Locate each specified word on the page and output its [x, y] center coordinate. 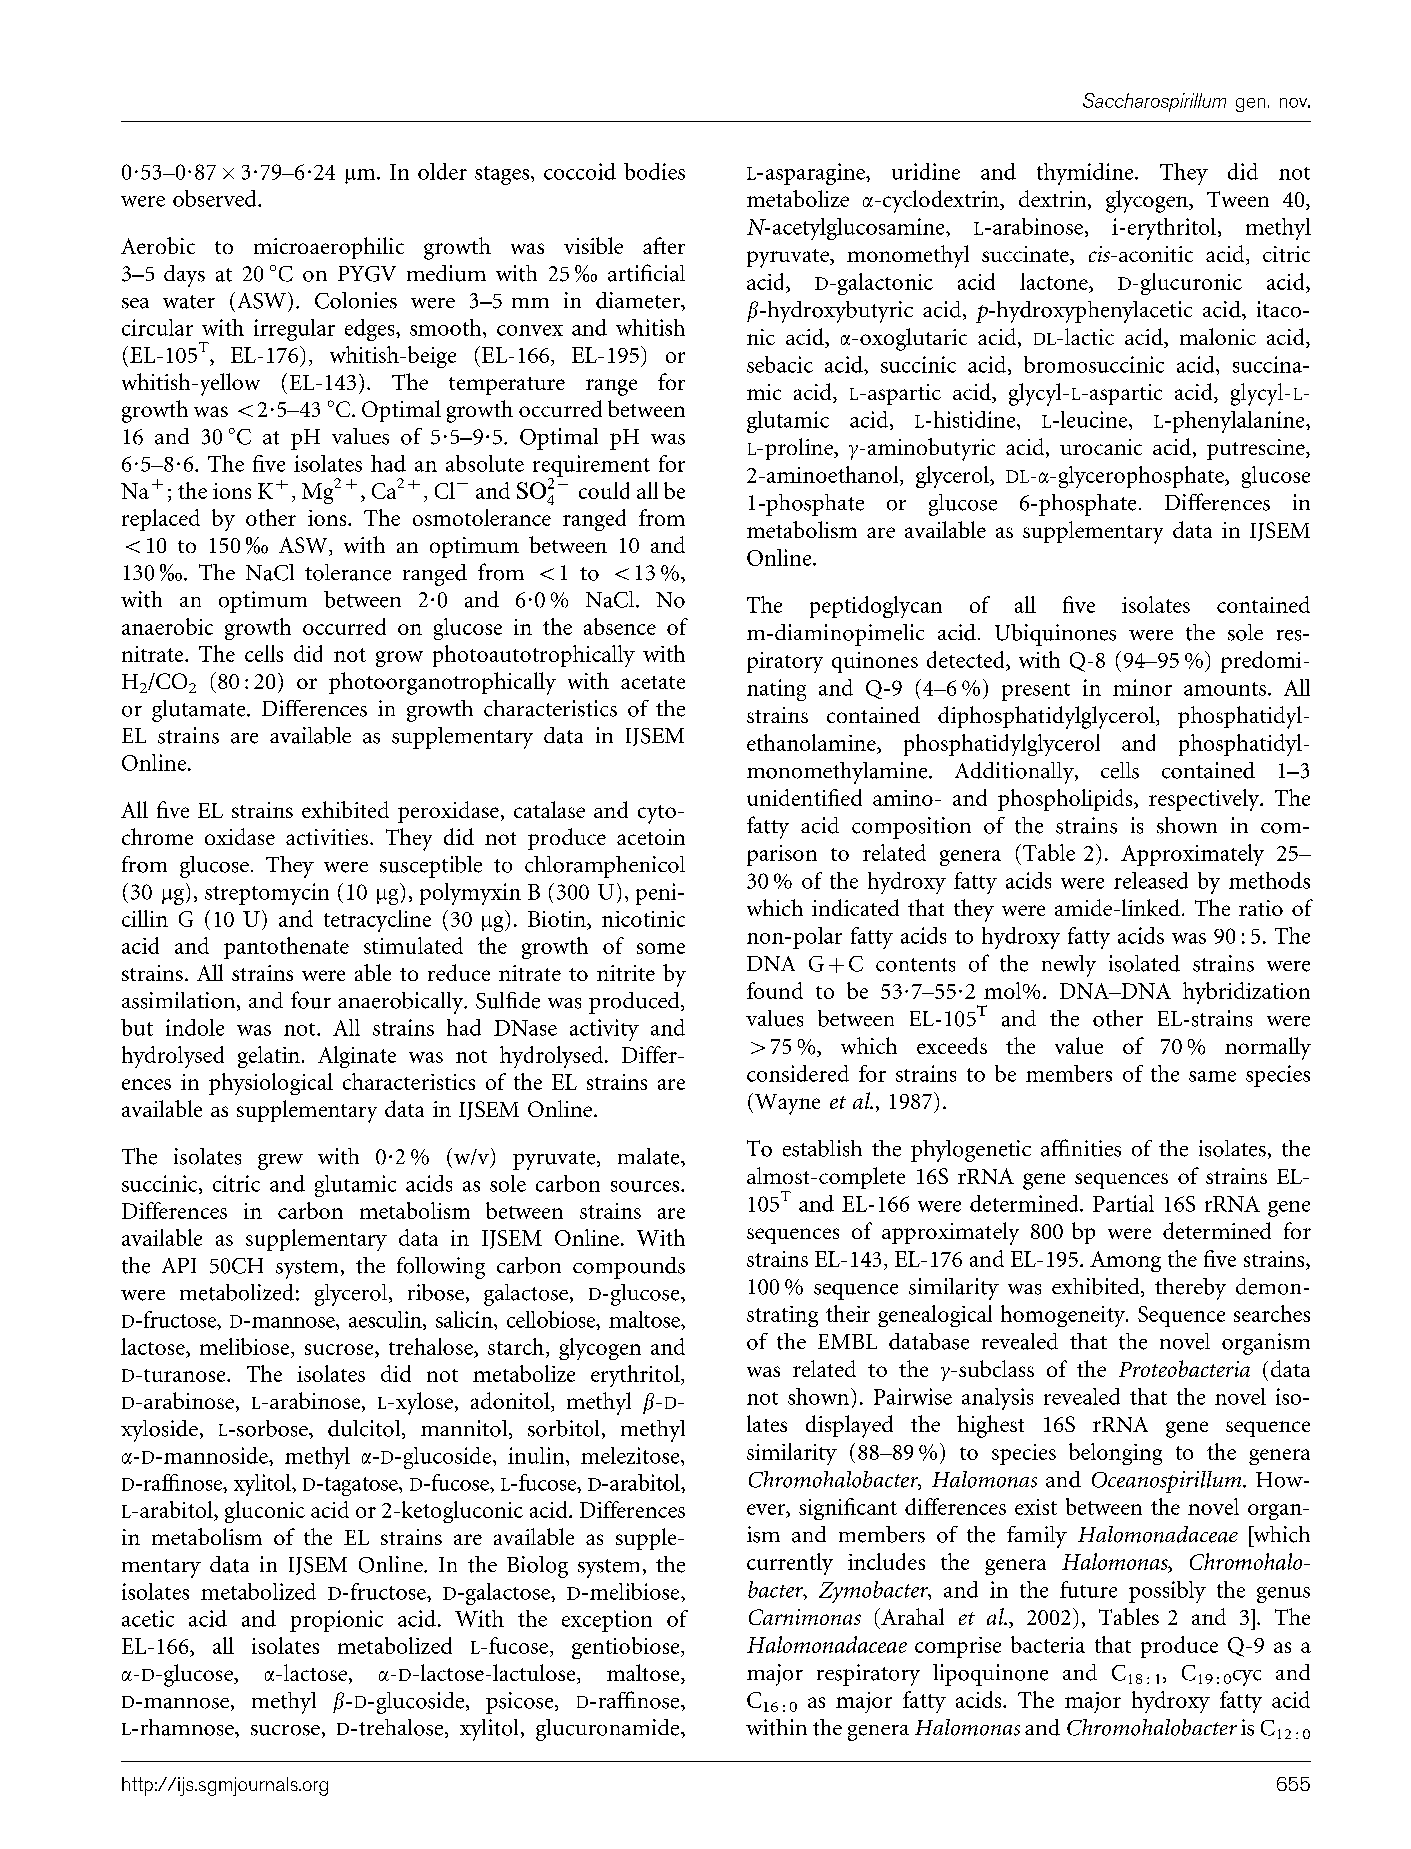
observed [216, 198]
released [1151, 880]
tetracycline [377, 921]
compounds [629, 1268]
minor [1142, 687]
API [179, 1265]
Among [1125, 1261]
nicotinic [643, 919]
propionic [336, 1621]
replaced [161, 520]
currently [790, 1564]
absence [620, 626]
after [664, 245]
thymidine [1086, 174]
